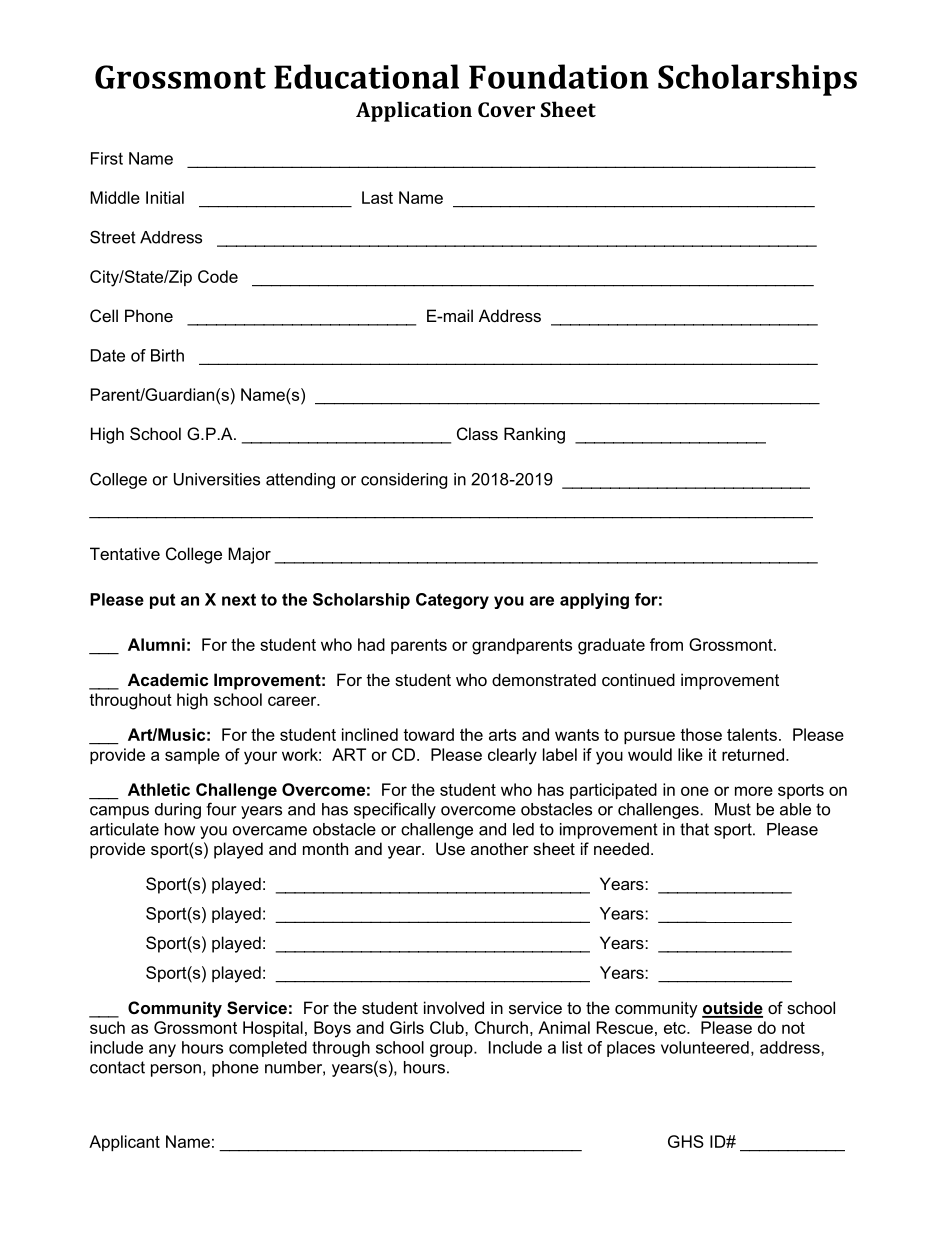 The image size is (952, 1233). Describe the element at coordinates (694, 829) in the document. I see `that` at that location.
